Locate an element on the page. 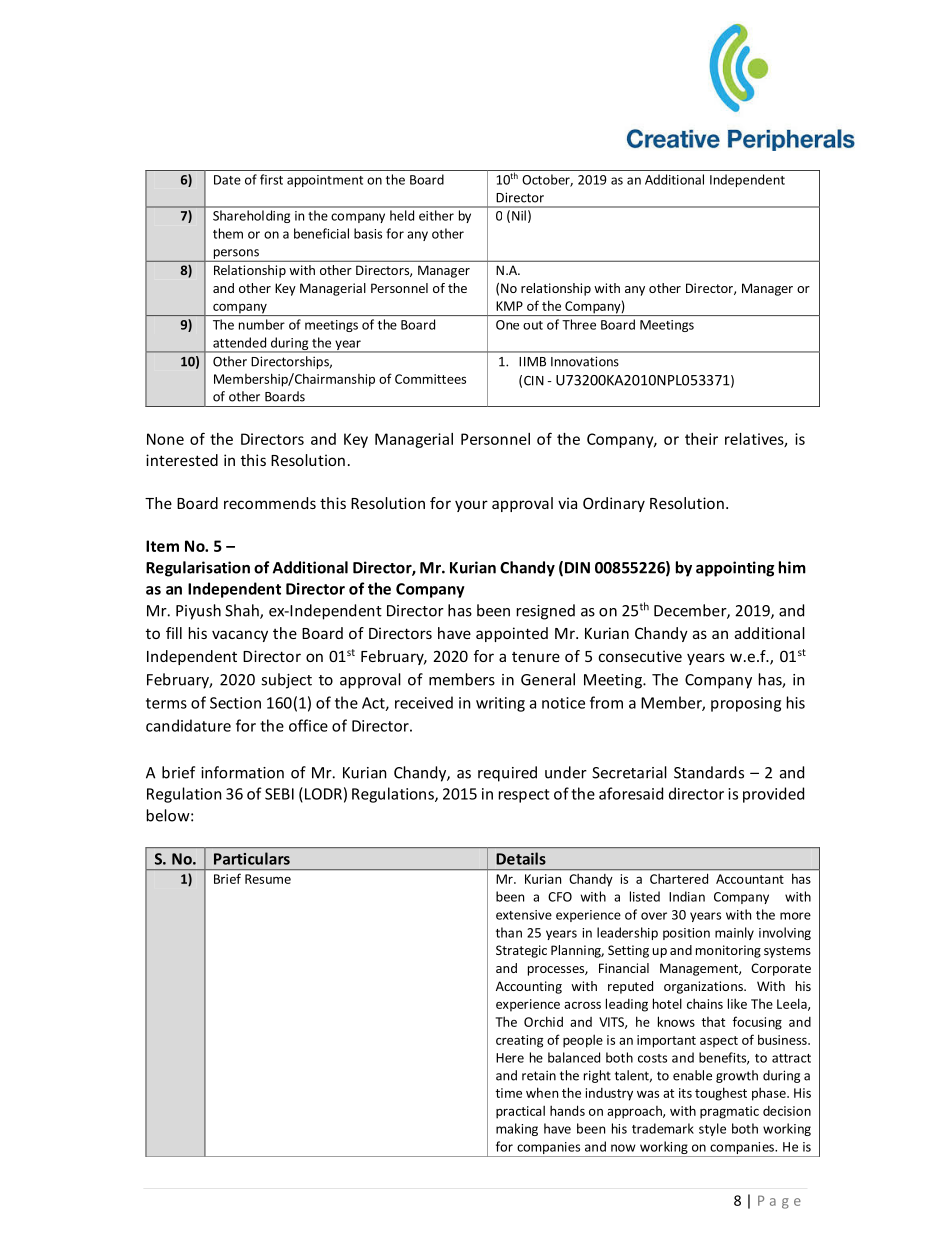 The width and height of the page is (952, 1233). their is located at coordinates (701, 439).
